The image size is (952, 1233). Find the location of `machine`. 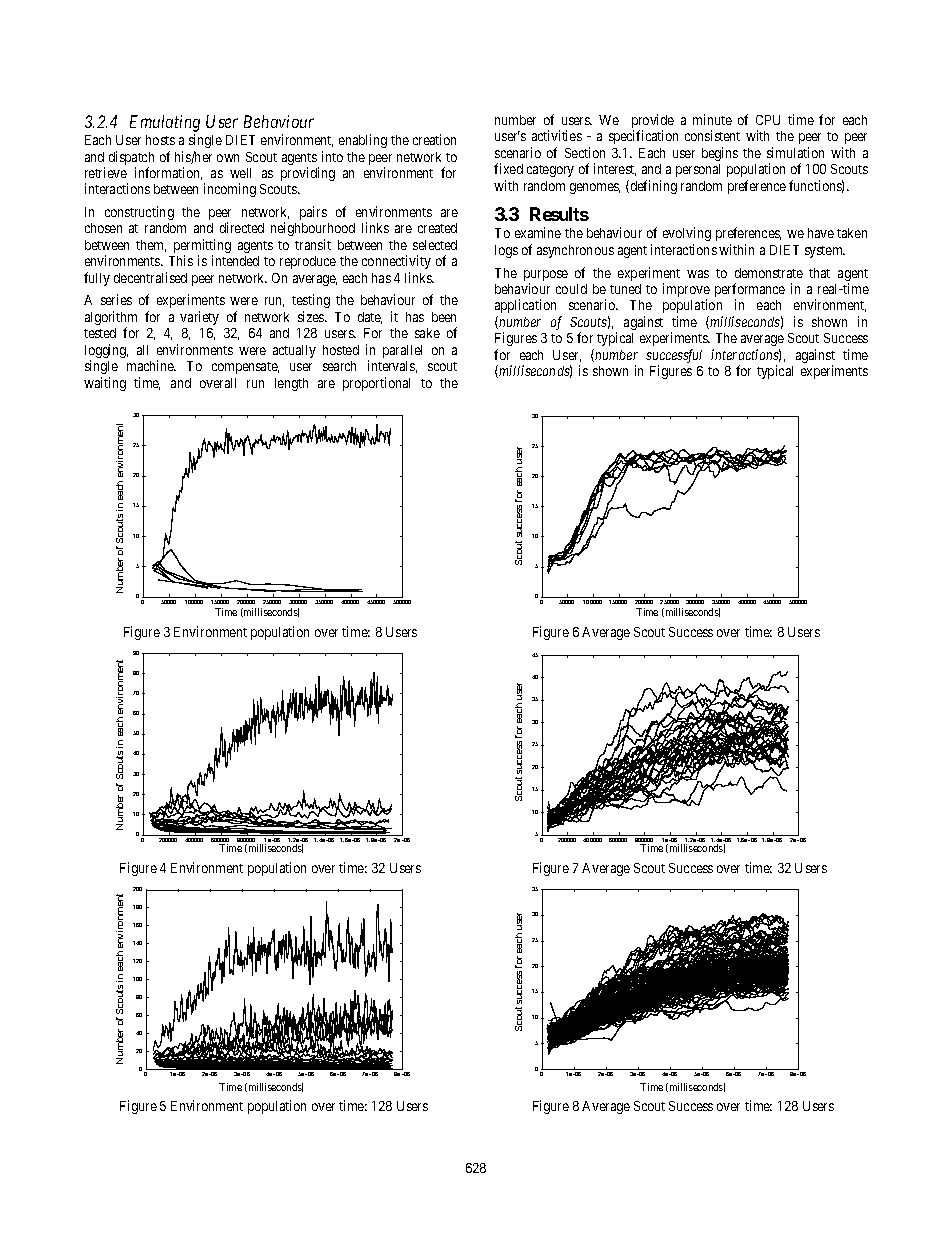

machine is located at coordinates (151, 365).
